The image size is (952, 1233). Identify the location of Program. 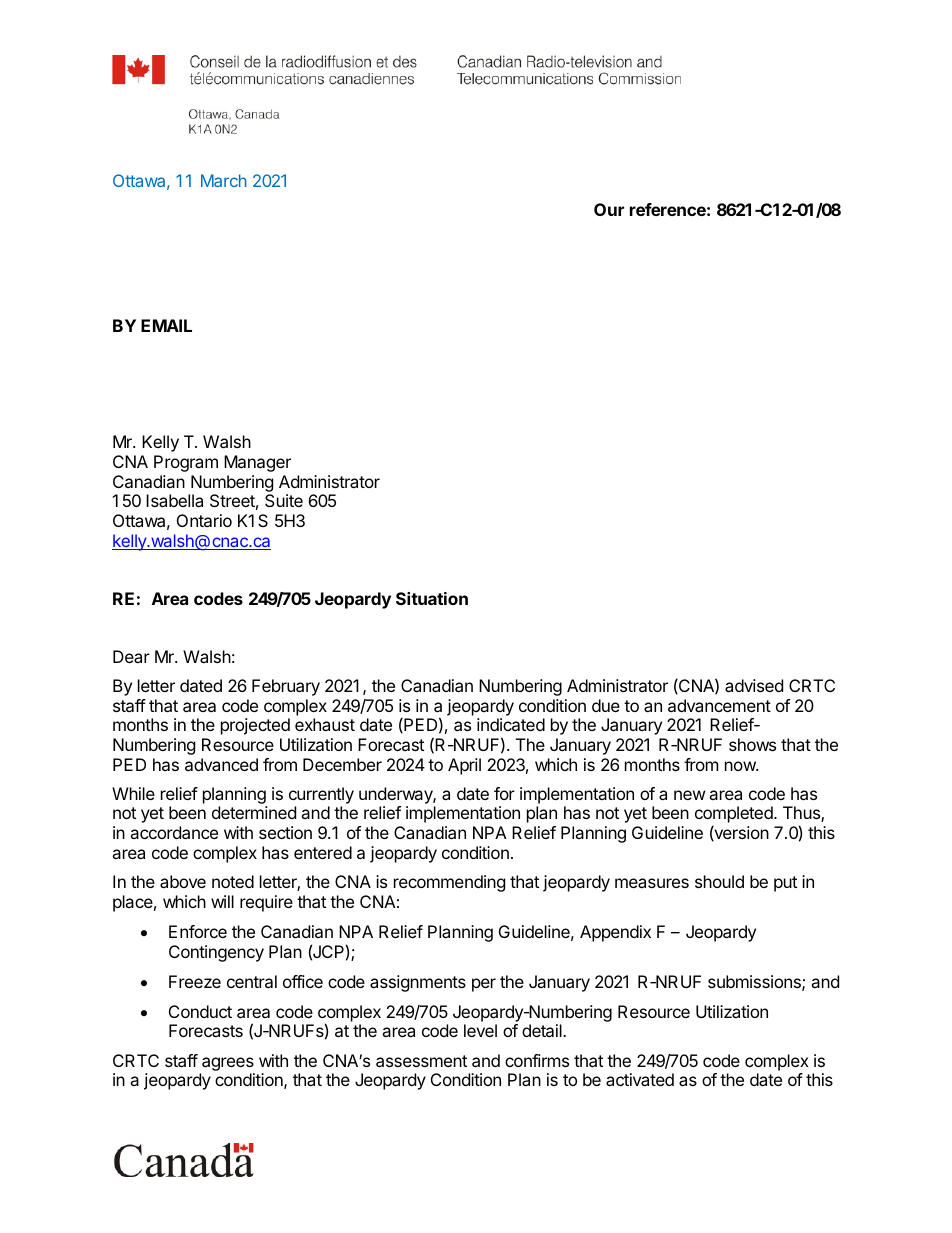
(186, 463).
